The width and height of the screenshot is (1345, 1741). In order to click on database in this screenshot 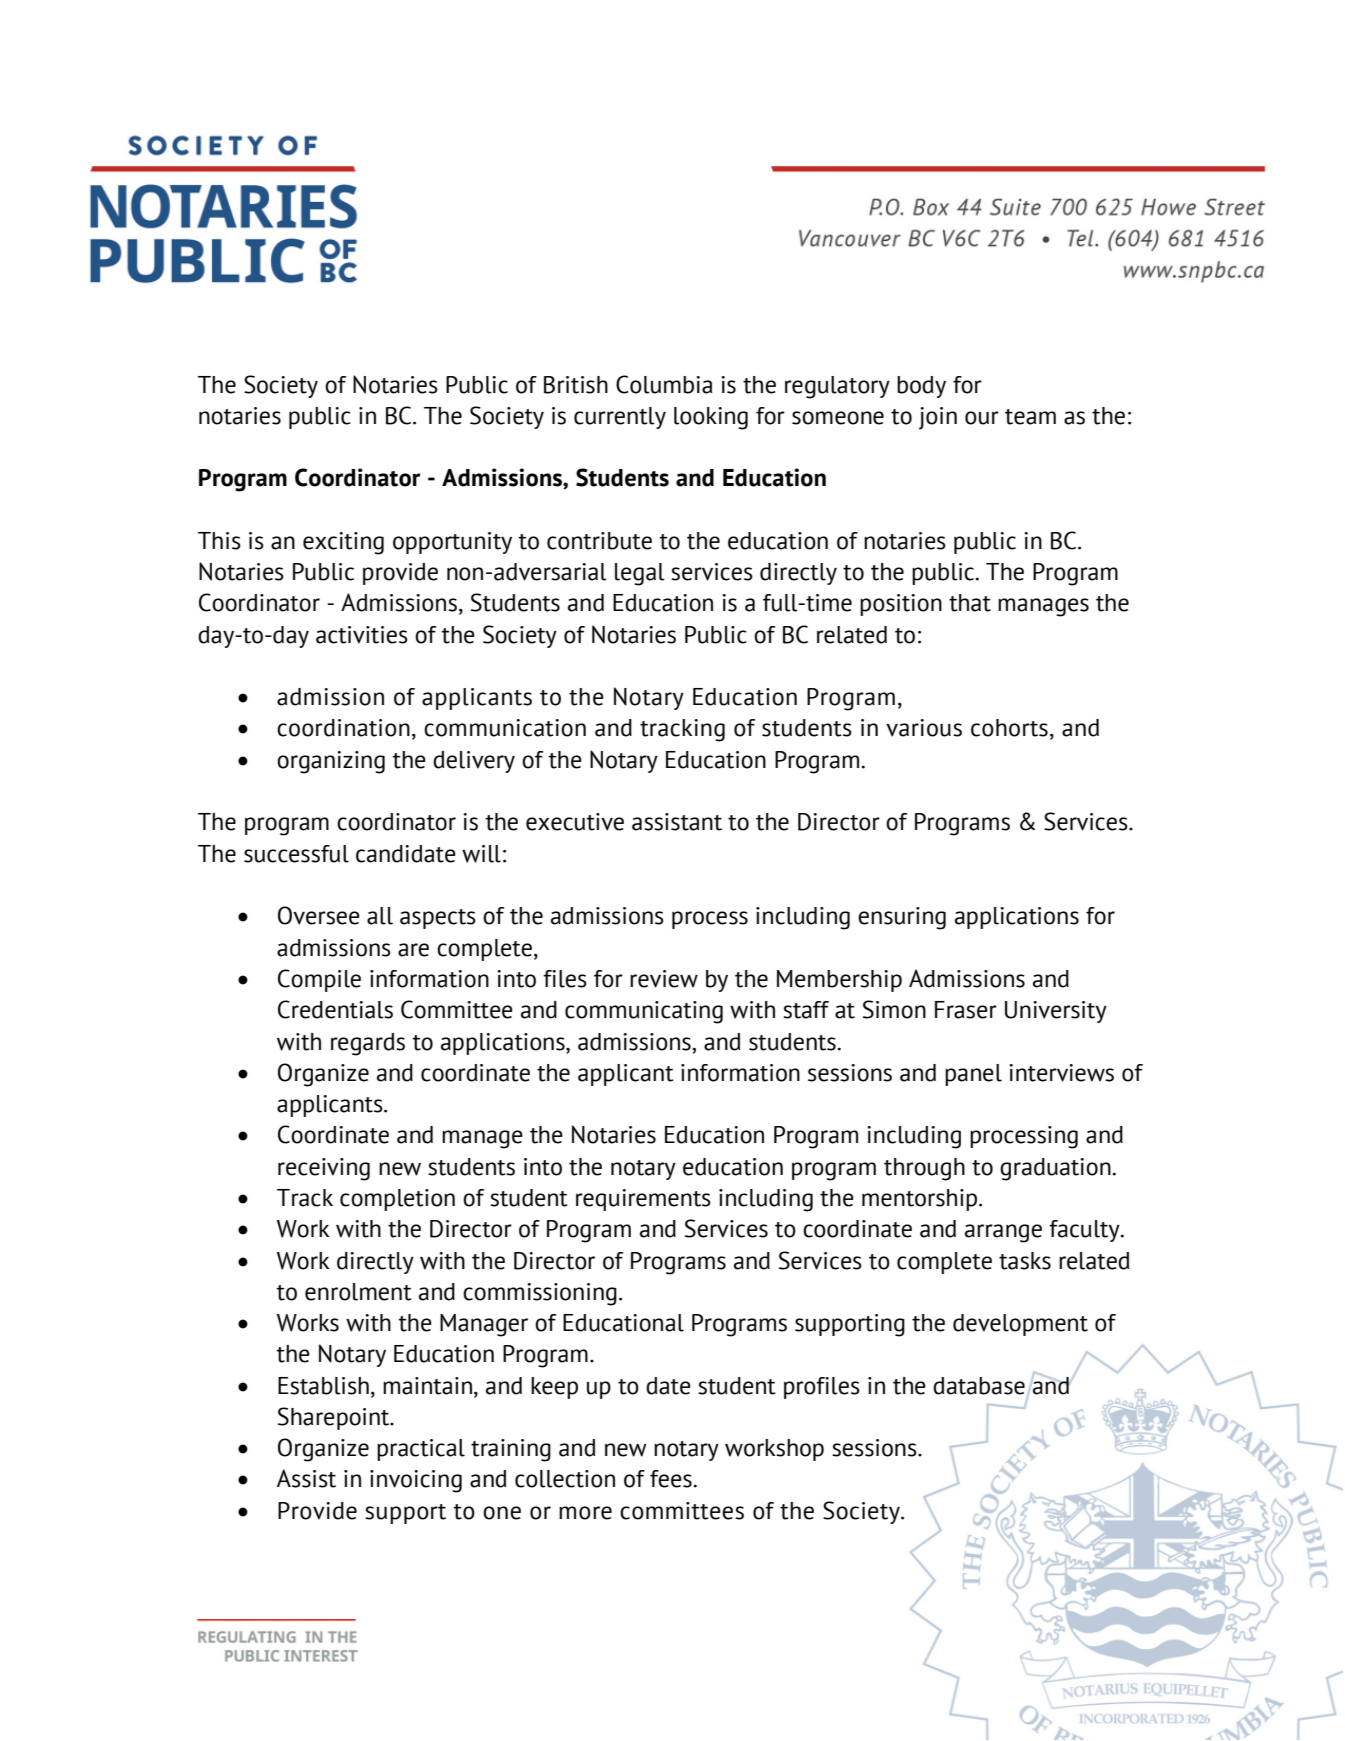, I will do `click(979, 1386)`.
